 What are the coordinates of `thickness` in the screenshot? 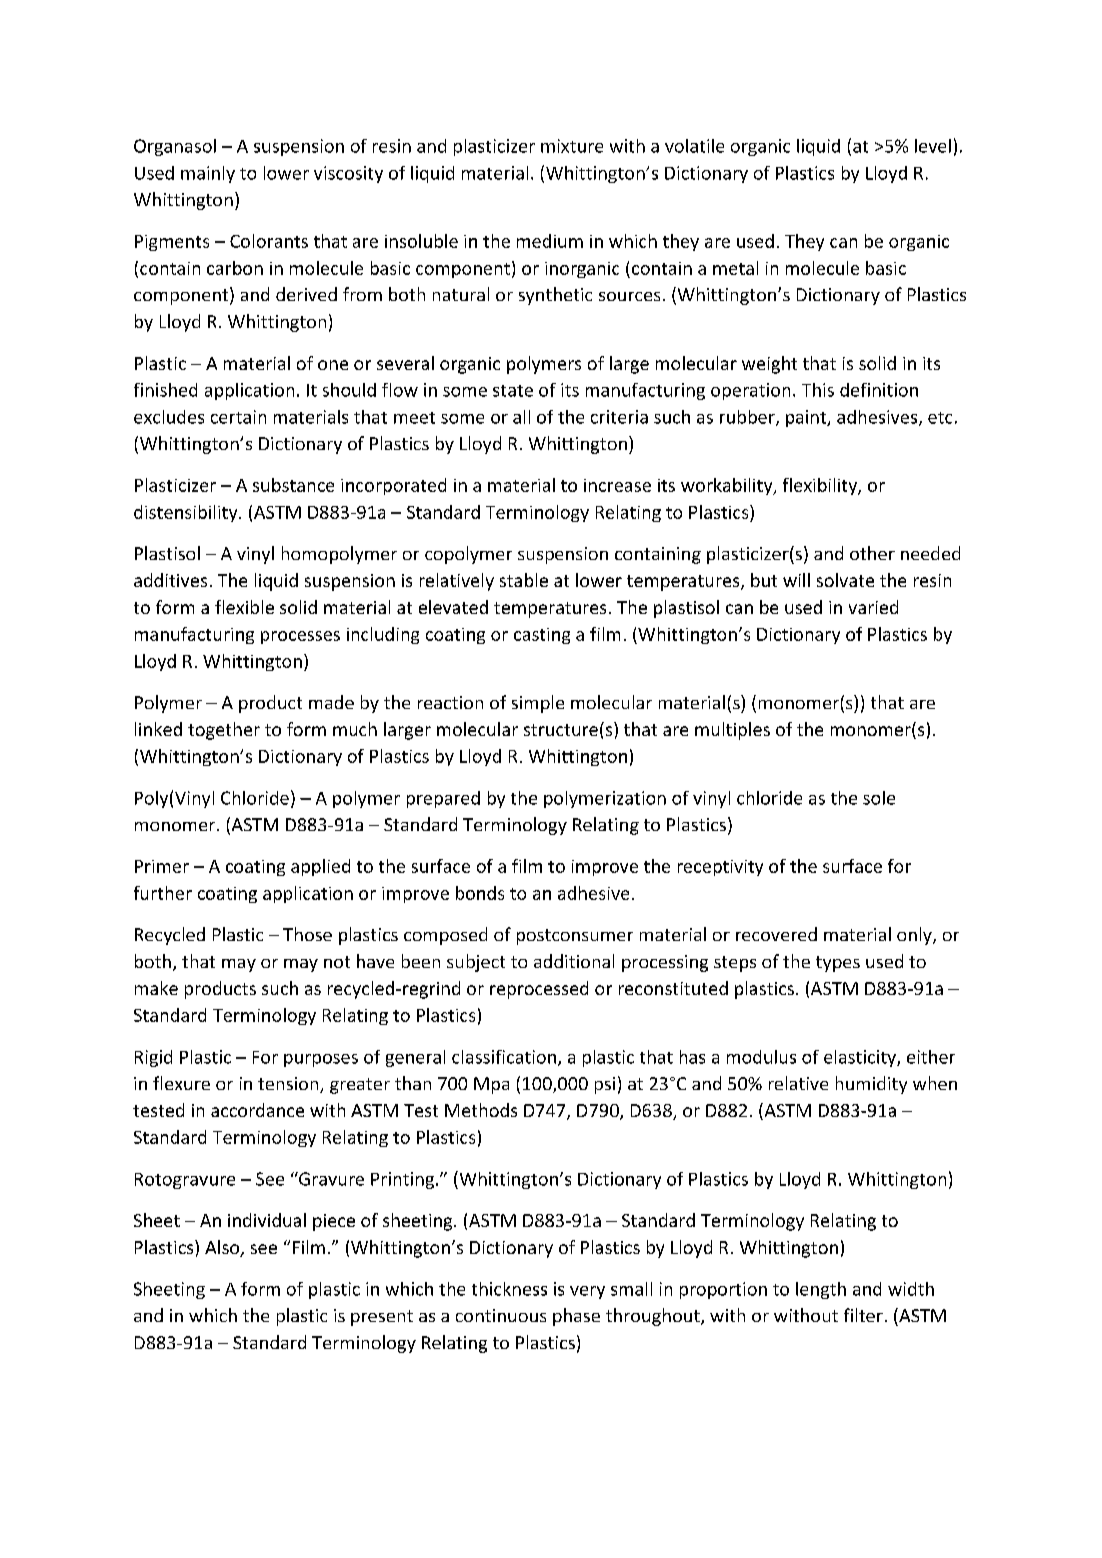 It's located at (509, 1289).
